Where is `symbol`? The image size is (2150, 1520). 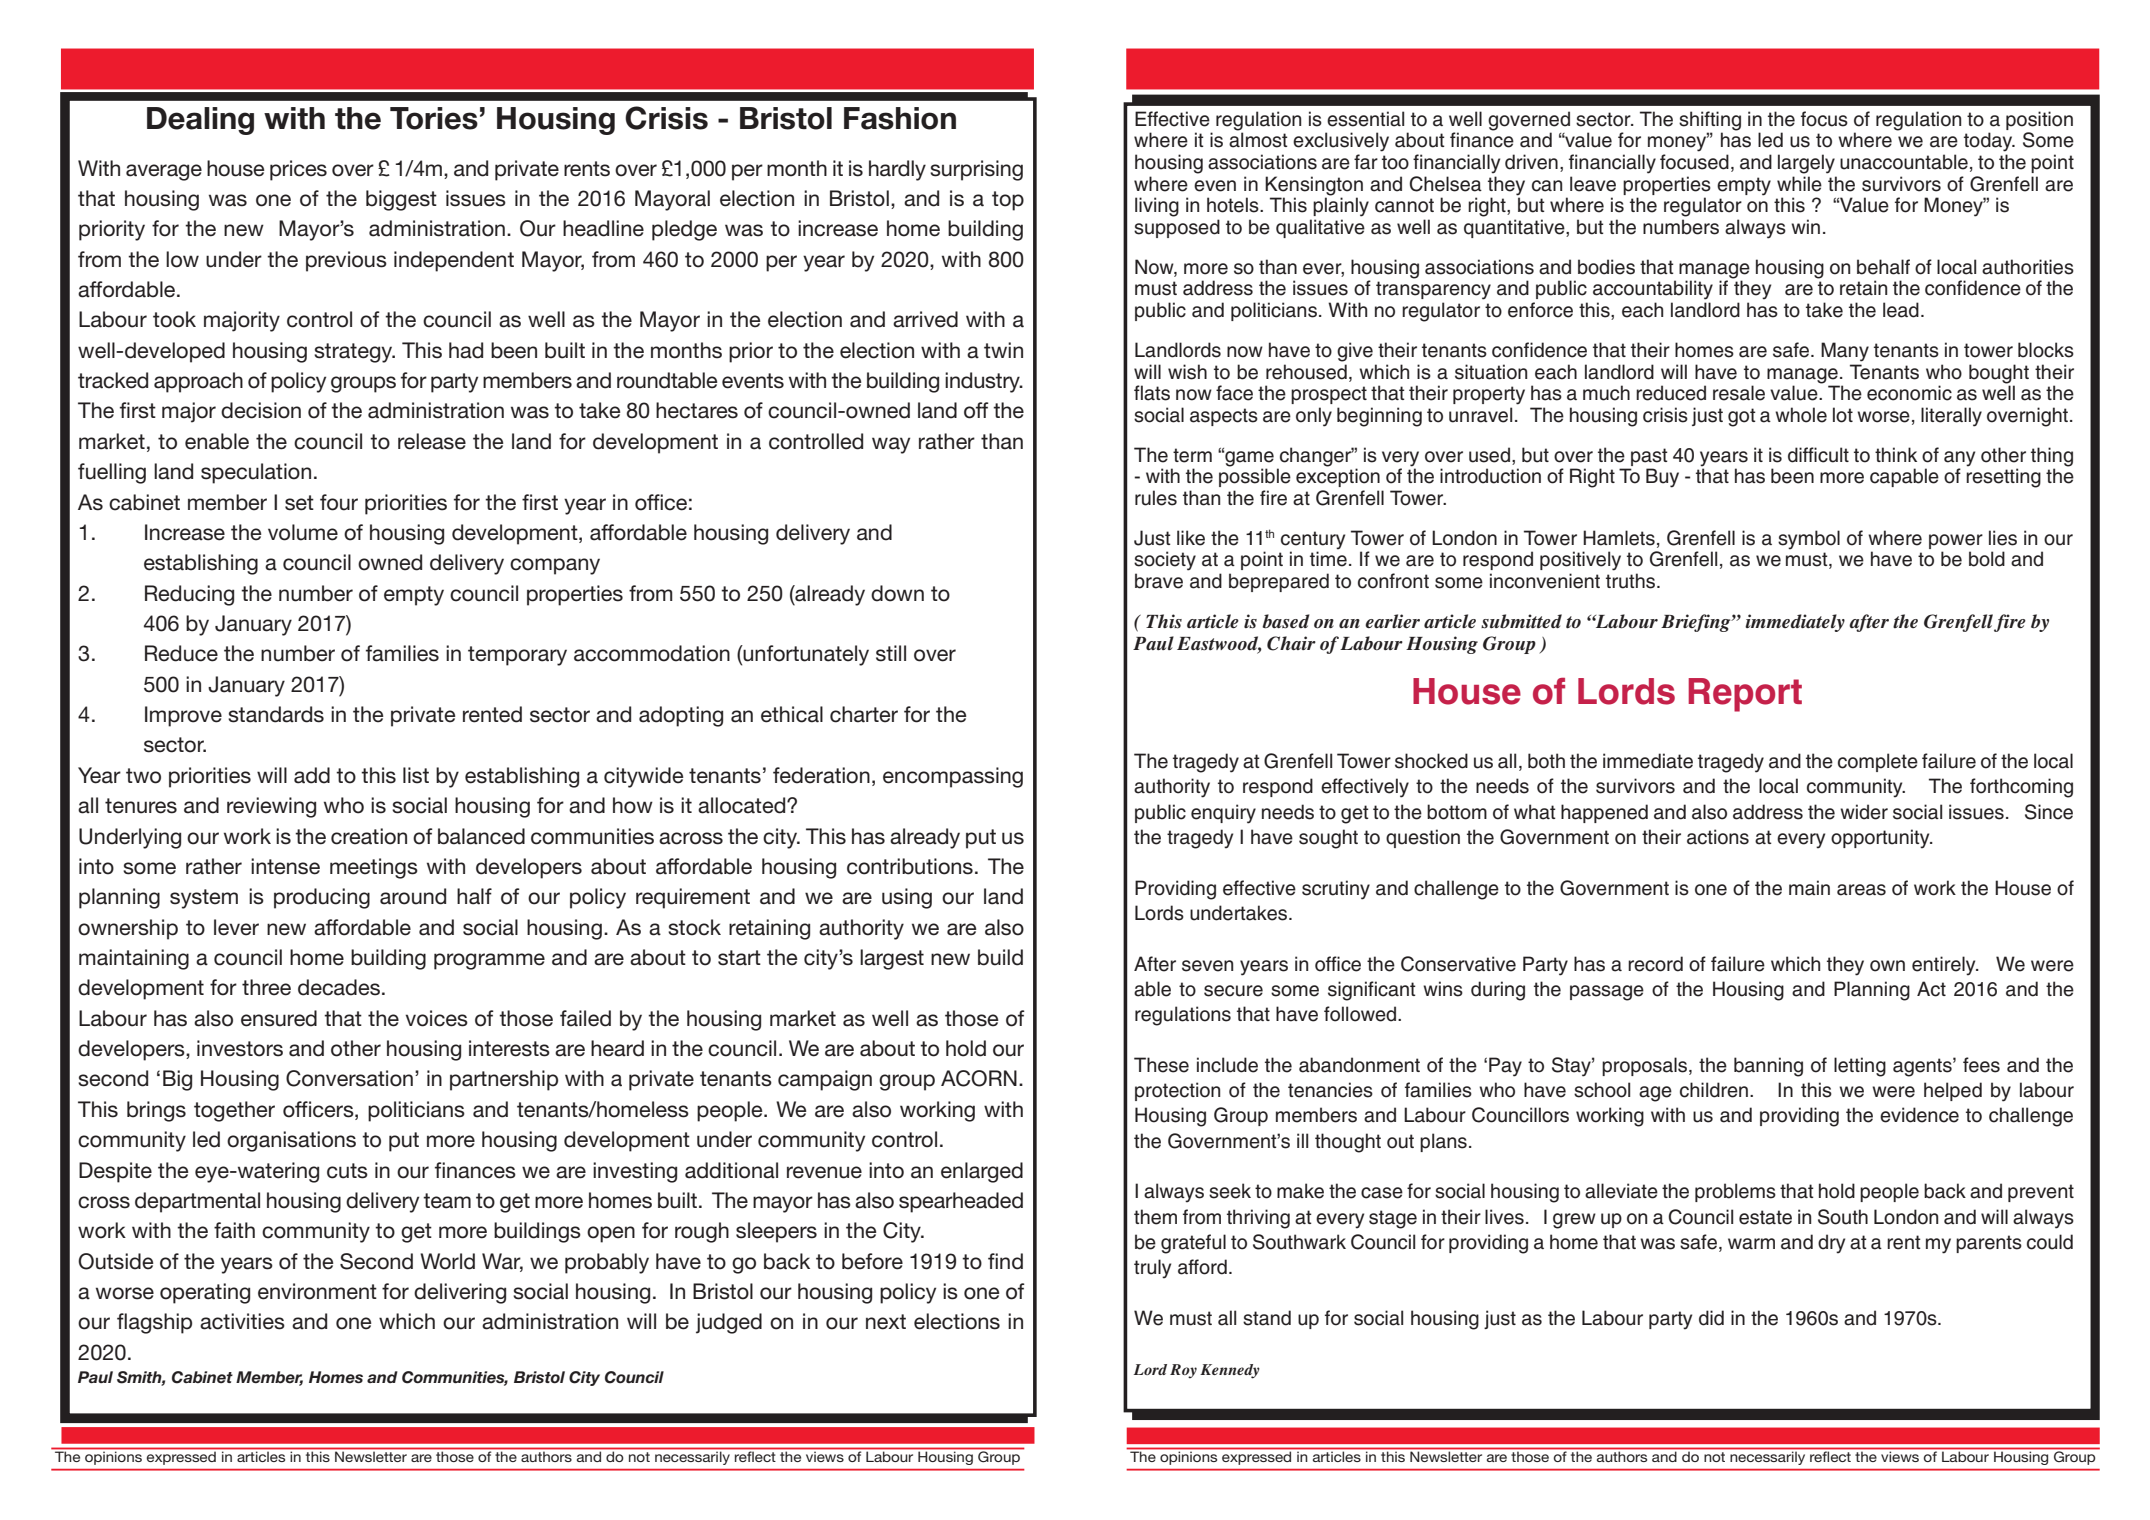 symbol is located at coordinates (1809, 540).
